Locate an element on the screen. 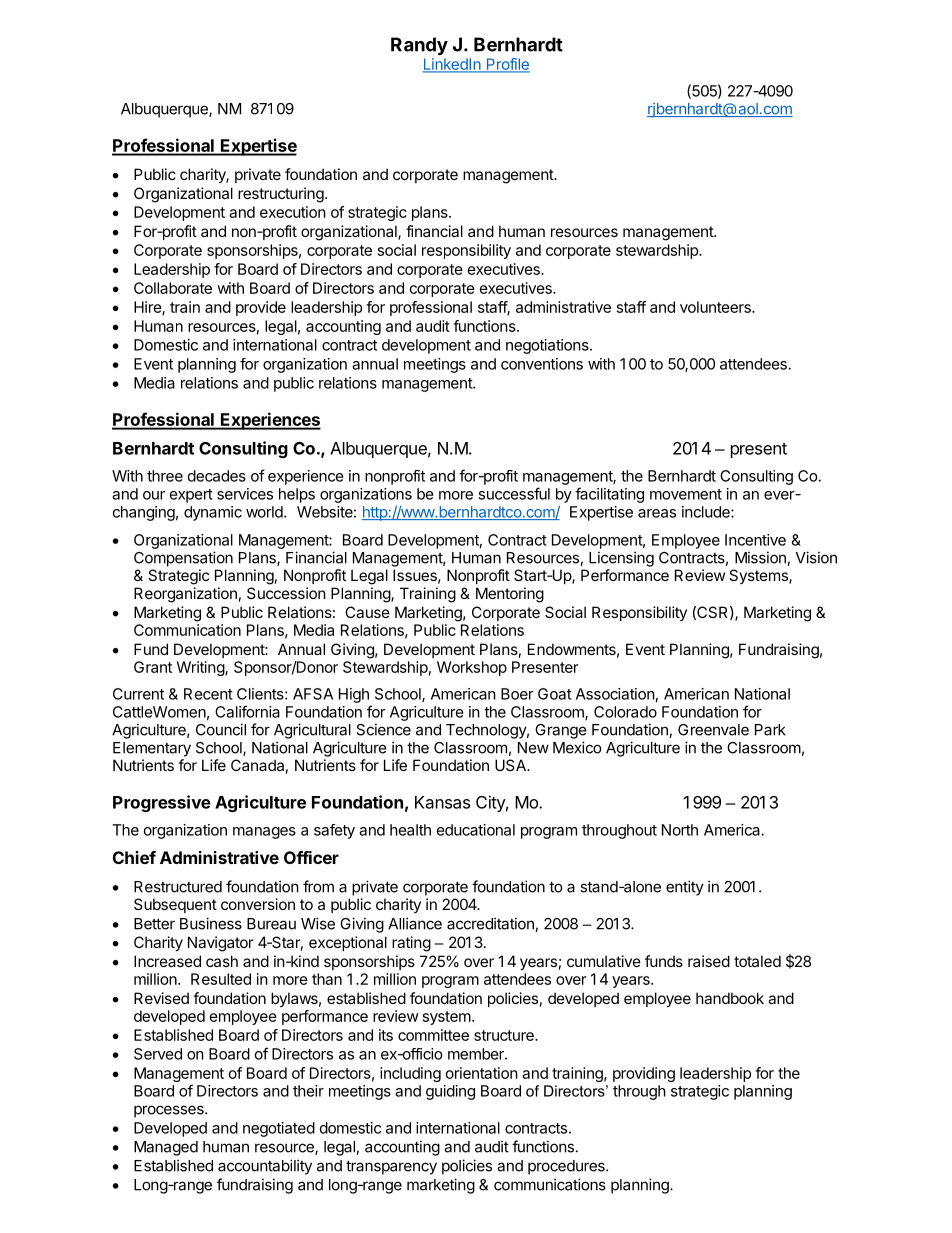 This screenshot has width=952, height=1233. volunteers is located at coordinates (716, 307).
